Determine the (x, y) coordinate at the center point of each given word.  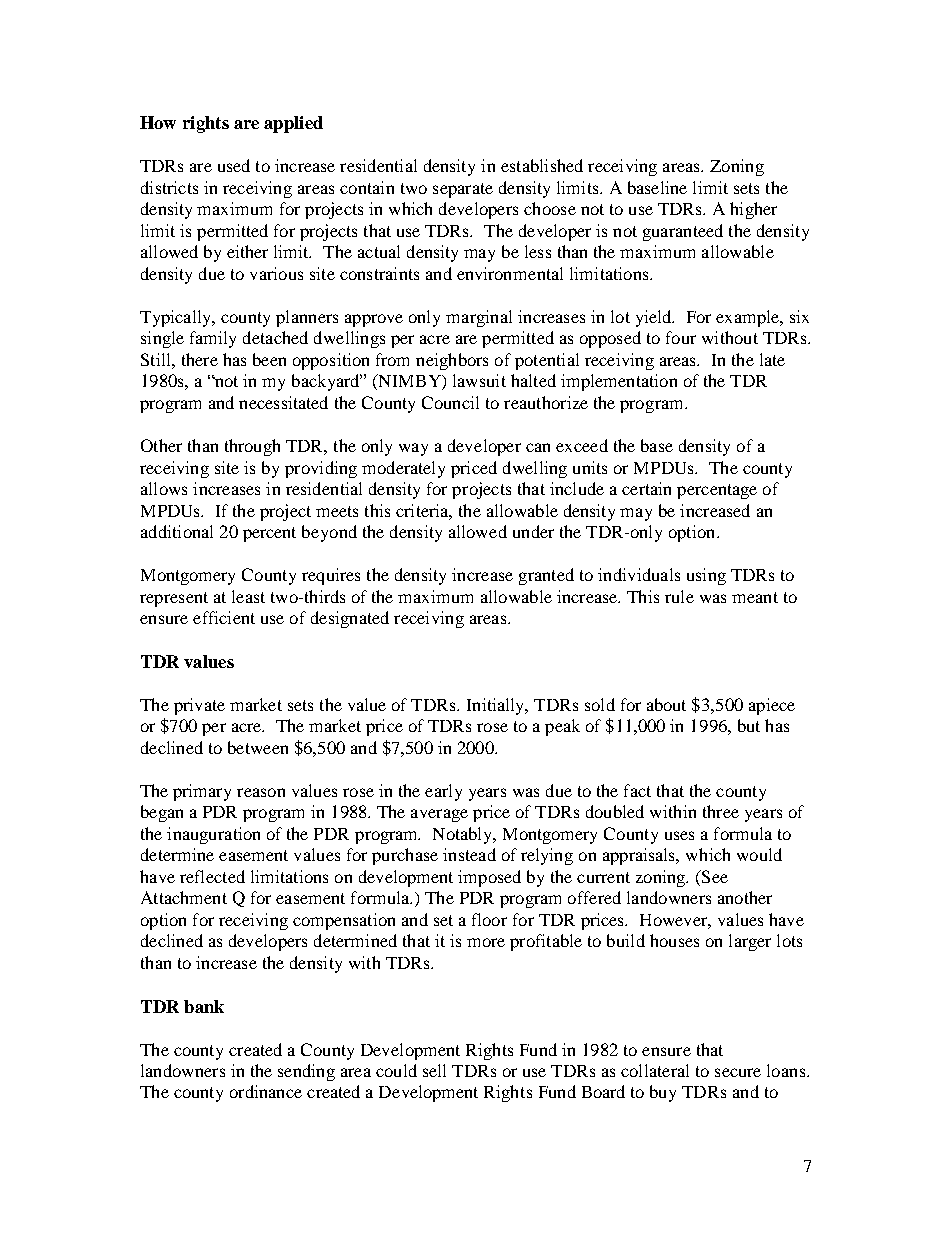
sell (434, 1070)
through (252, 447)
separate (463, 190)
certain (646, 488)
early (443, 792)
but (749, 725)
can (538, 447)
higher (753, 210)
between (258, 747)
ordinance (266, 1091)
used (234, 165)
